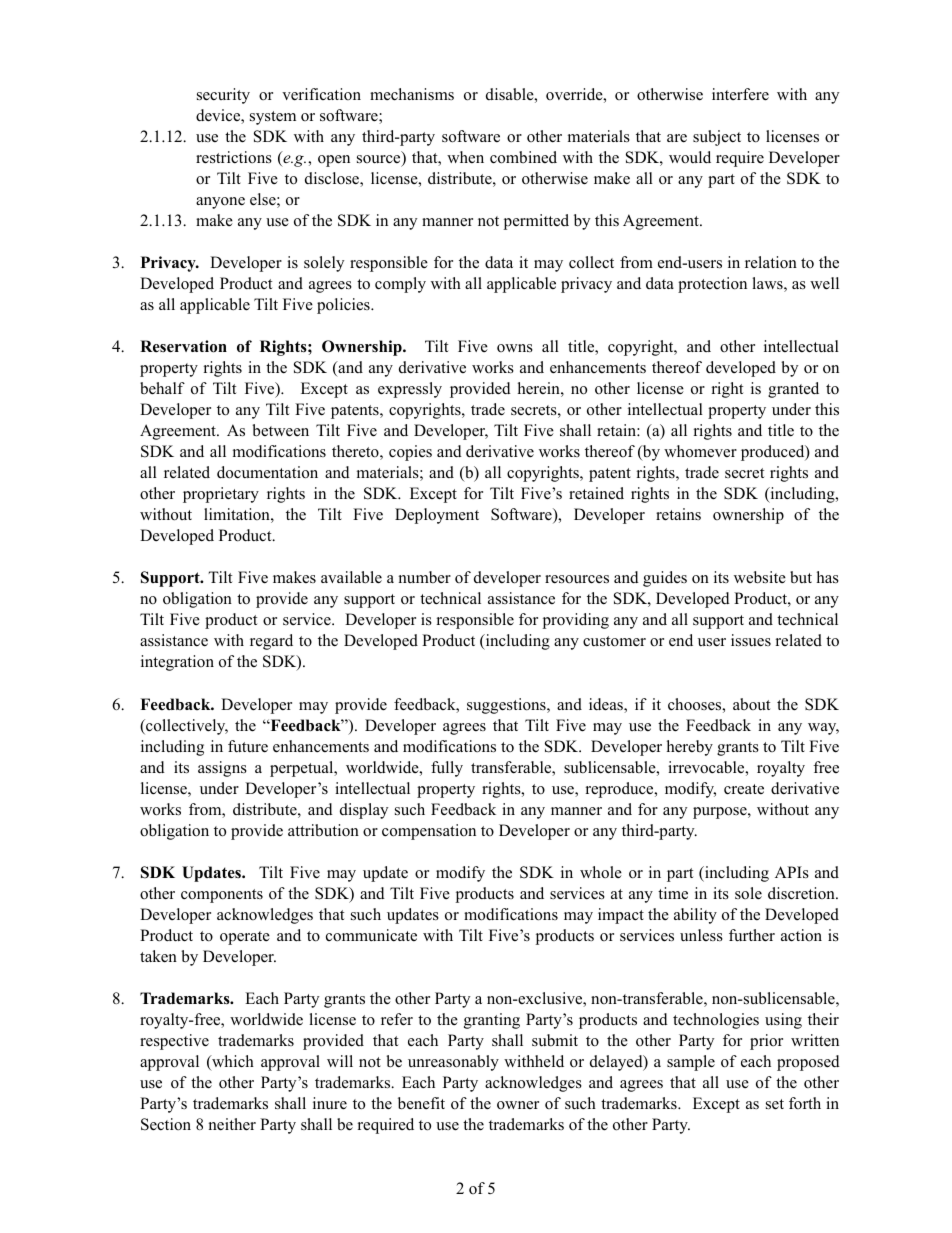 The width and height of the image is (952, 1233). I want to click on system, so click(273, 118).
